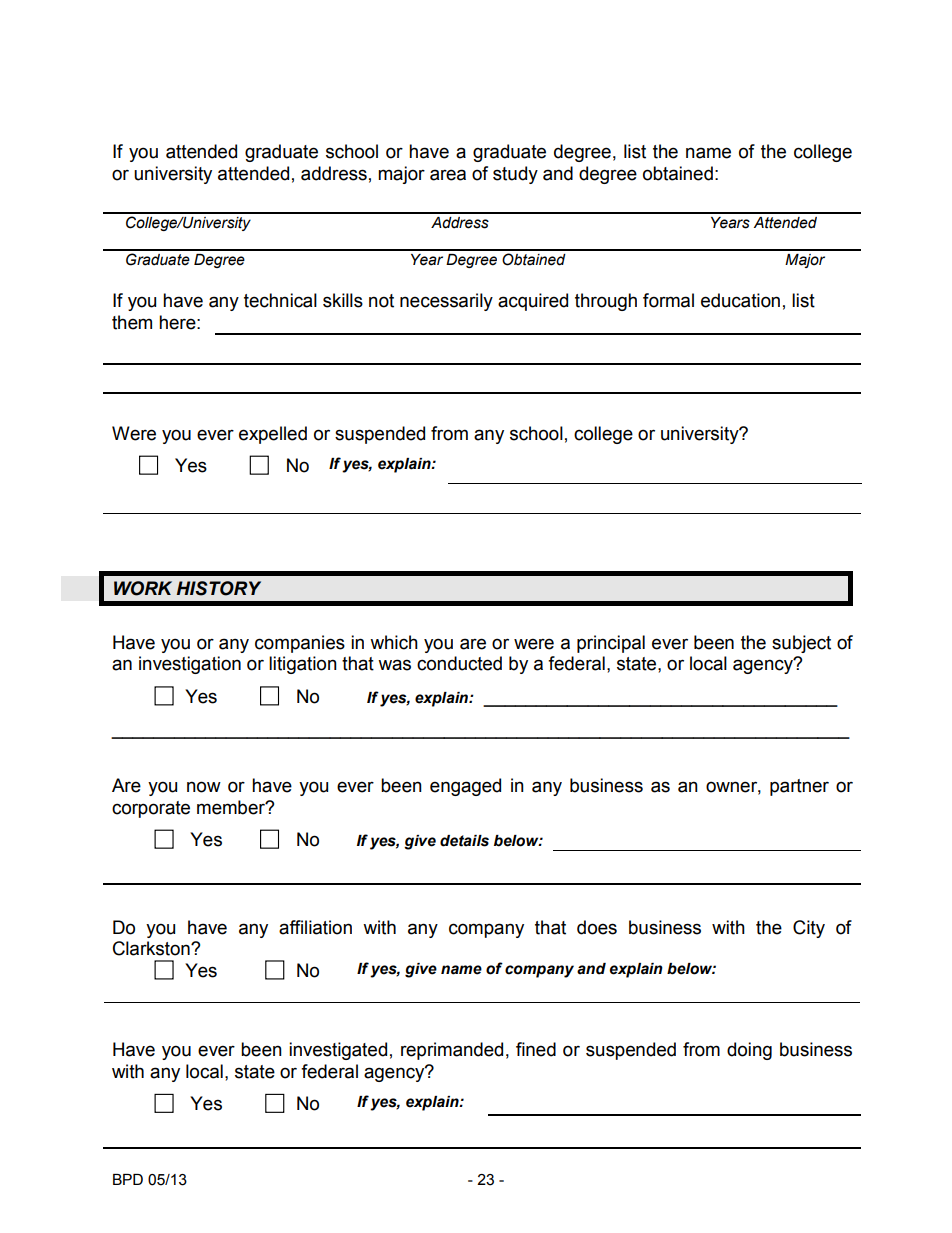 Image resolution: width=952 pixels, height=1233 pixels. Describe the element at coordinates (394, 642) in the document. I see `which` at that location.
